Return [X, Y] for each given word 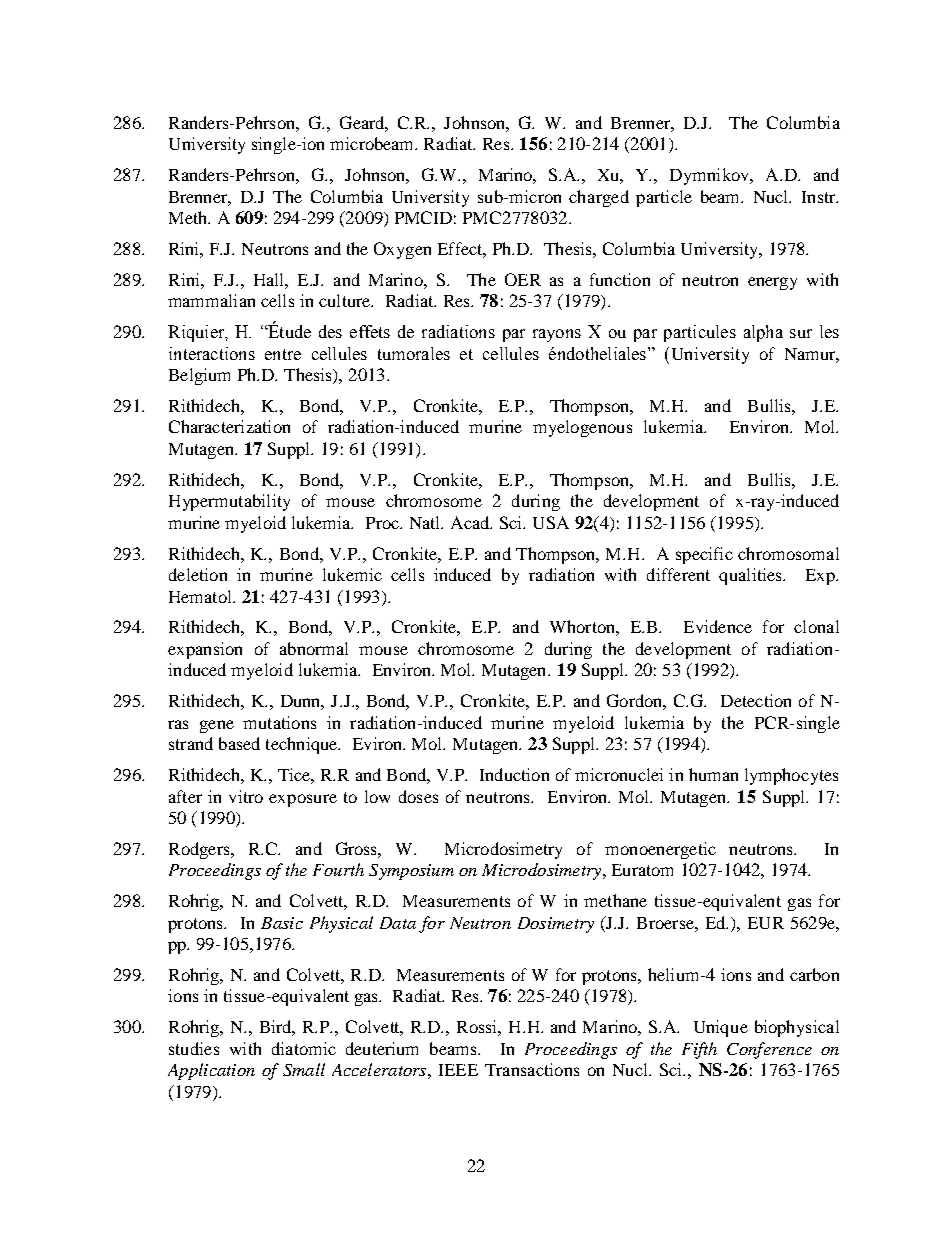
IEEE [458, 1070]
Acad [471, 522]
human [713, 774]
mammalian [211, 300]
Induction [514, 774]
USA [551, 522]
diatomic [304, 1048]
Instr [820, 197]
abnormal [314, 648]
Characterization [229, 426]
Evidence [718, 626]
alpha [763, 333]
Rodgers [200, 850]
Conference [769, 1050]
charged [599, 198]
